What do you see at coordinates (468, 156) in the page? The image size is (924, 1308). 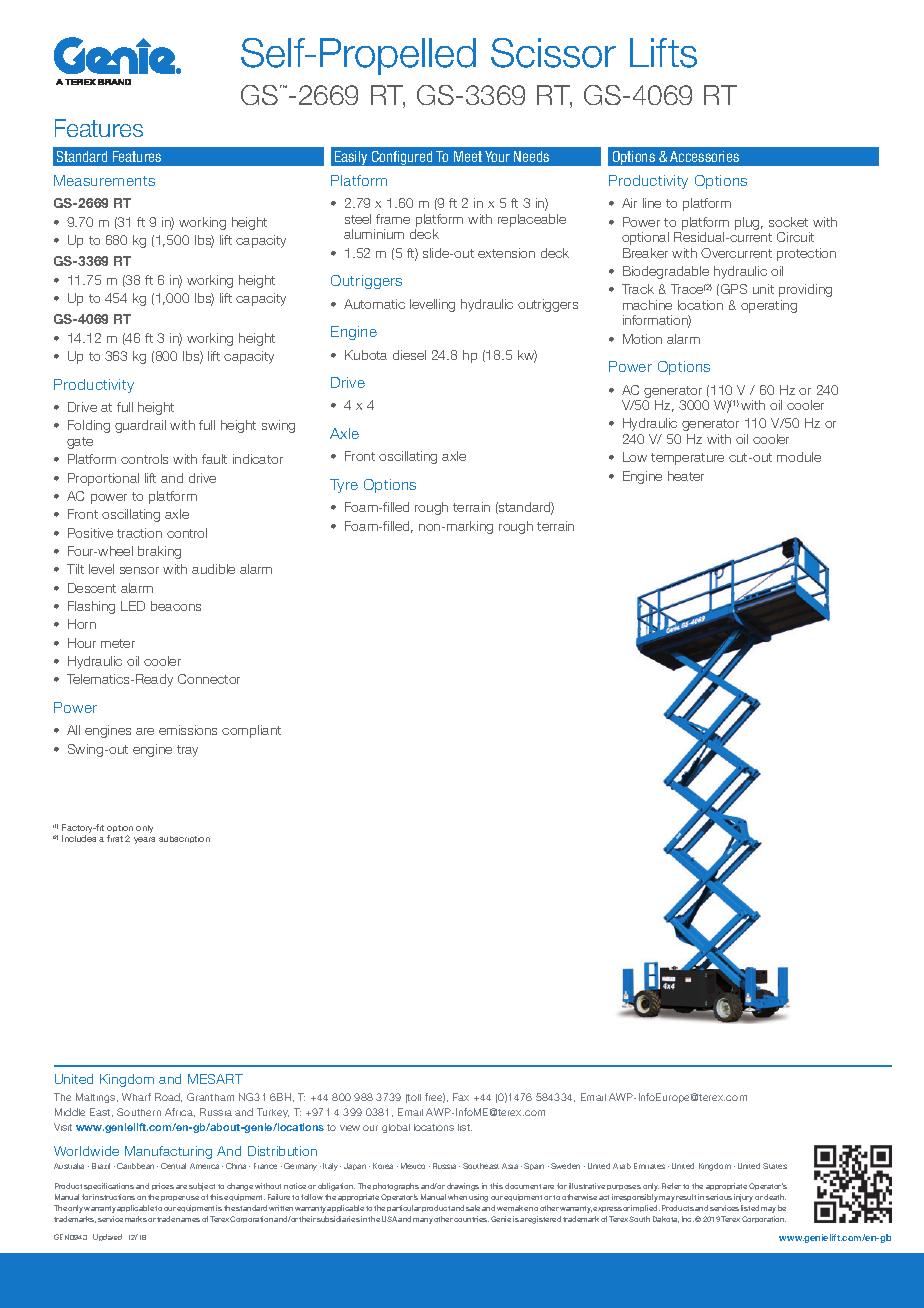 I see `Meet` at bounding box center [468, 156].
